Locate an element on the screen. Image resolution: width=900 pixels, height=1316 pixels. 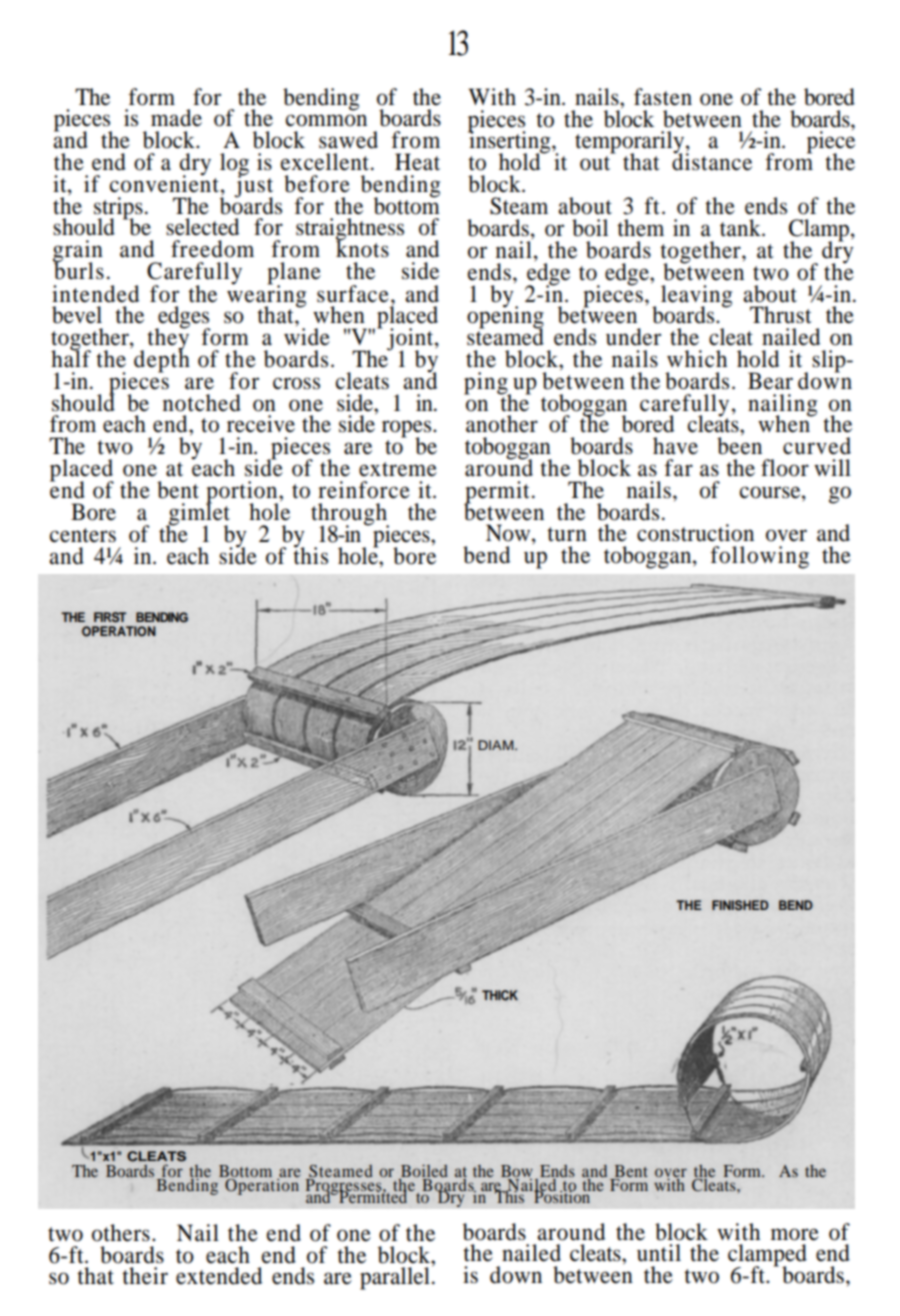
following is located at coordinates (759, 557).
